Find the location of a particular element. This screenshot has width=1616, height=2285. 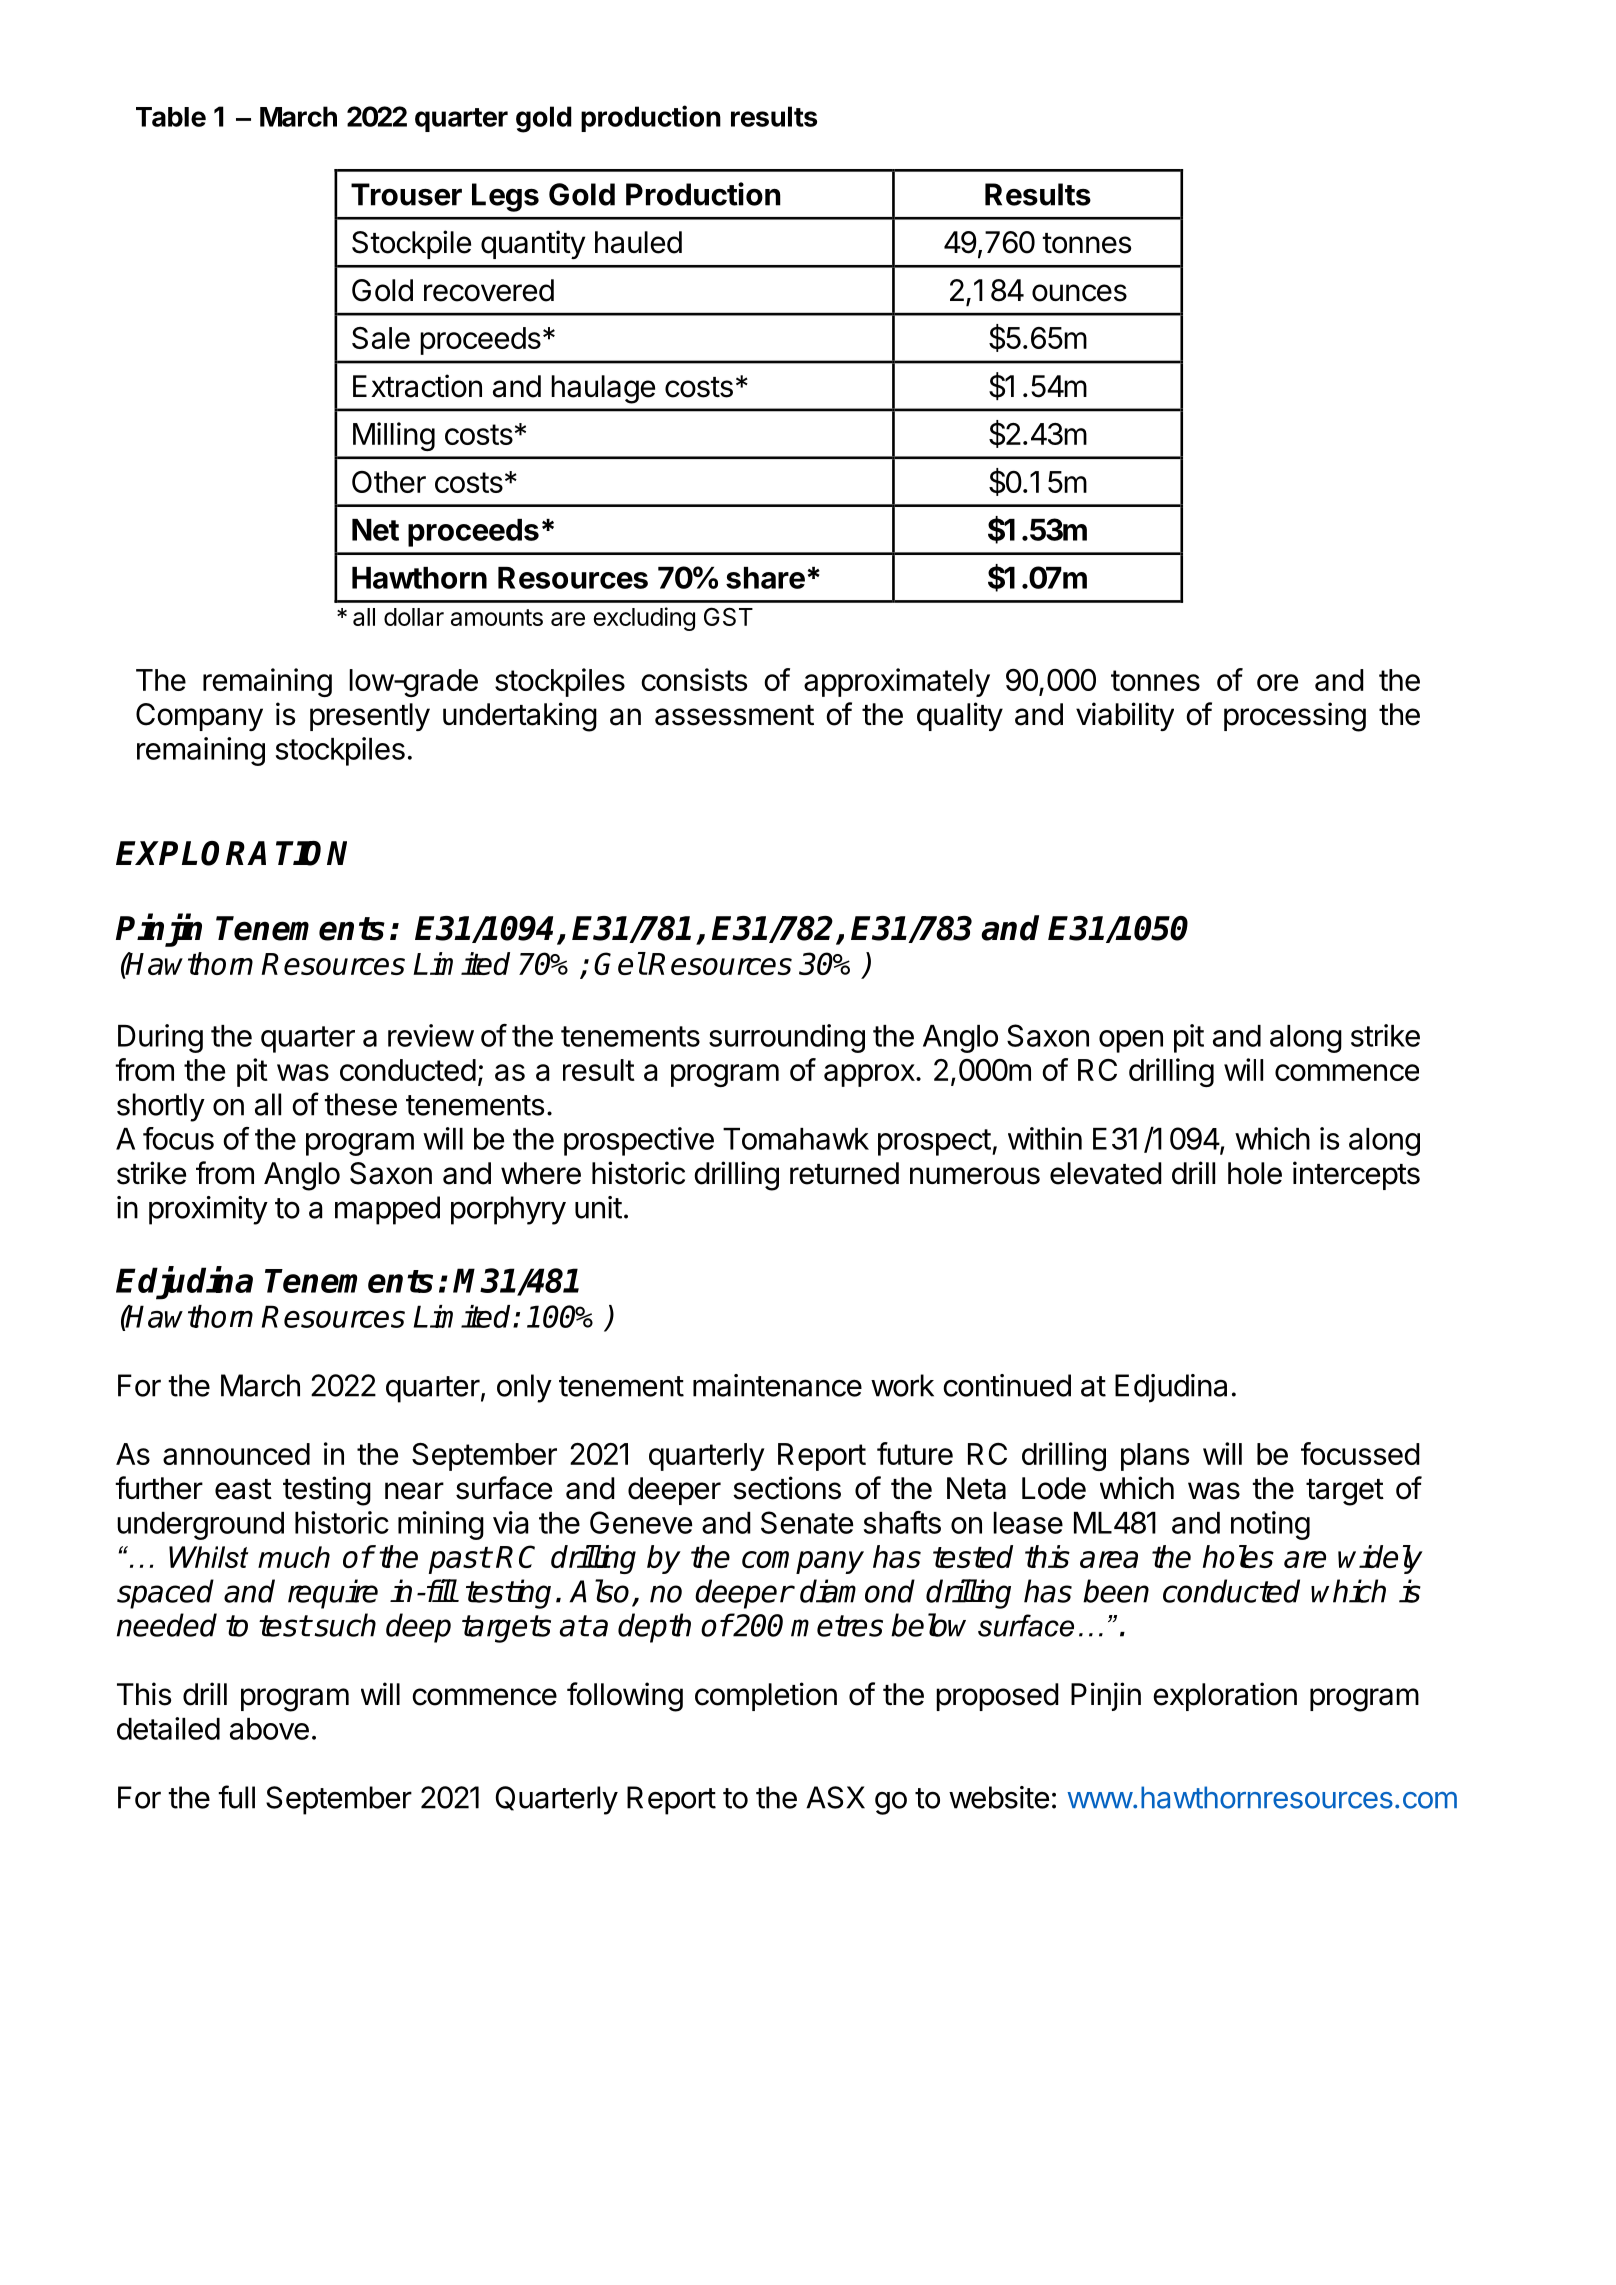

dollar is located at coordinates (414, 617).
